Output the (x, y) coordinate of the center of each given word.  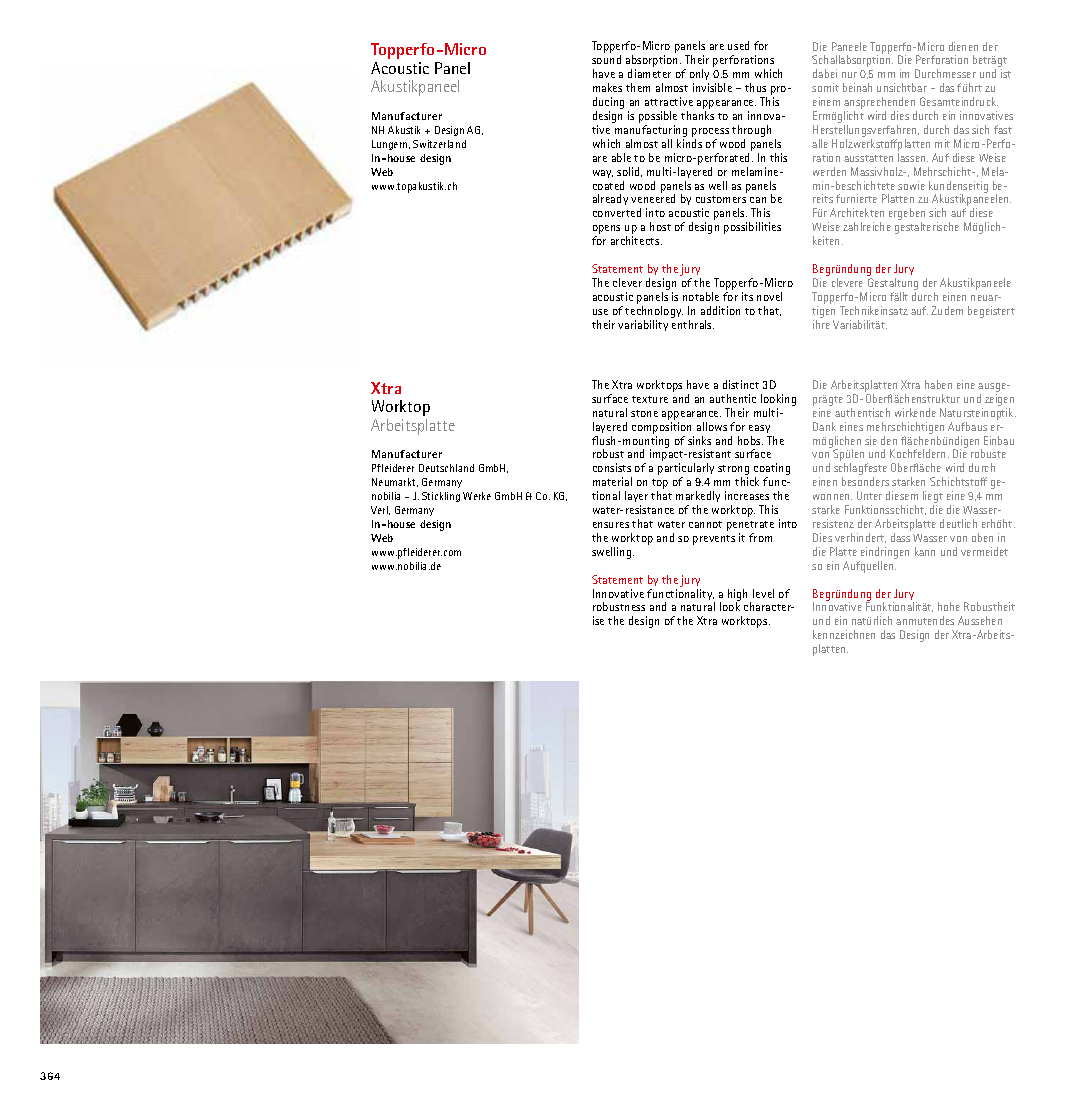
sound (606, 59)
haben (938, 384)
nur (849, 75)
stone (644, 413)
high (739, 596)
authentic (733, 398)
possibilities (752, 228)
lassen (913, 157)
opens (606, 231)
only (699, 76)
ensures (611, 525)
